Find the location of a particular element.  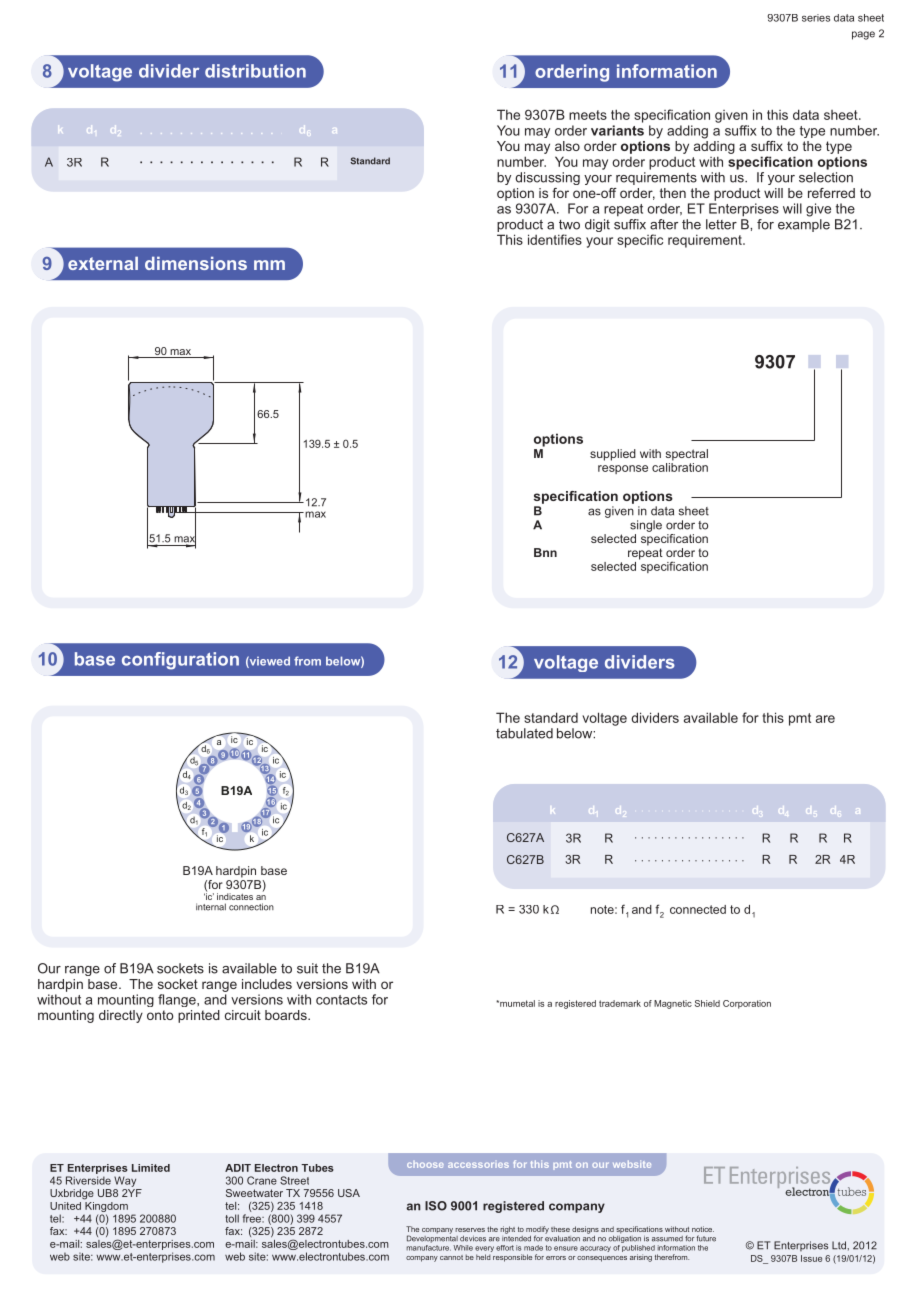

Way is located at coordinates (125, 1181).
